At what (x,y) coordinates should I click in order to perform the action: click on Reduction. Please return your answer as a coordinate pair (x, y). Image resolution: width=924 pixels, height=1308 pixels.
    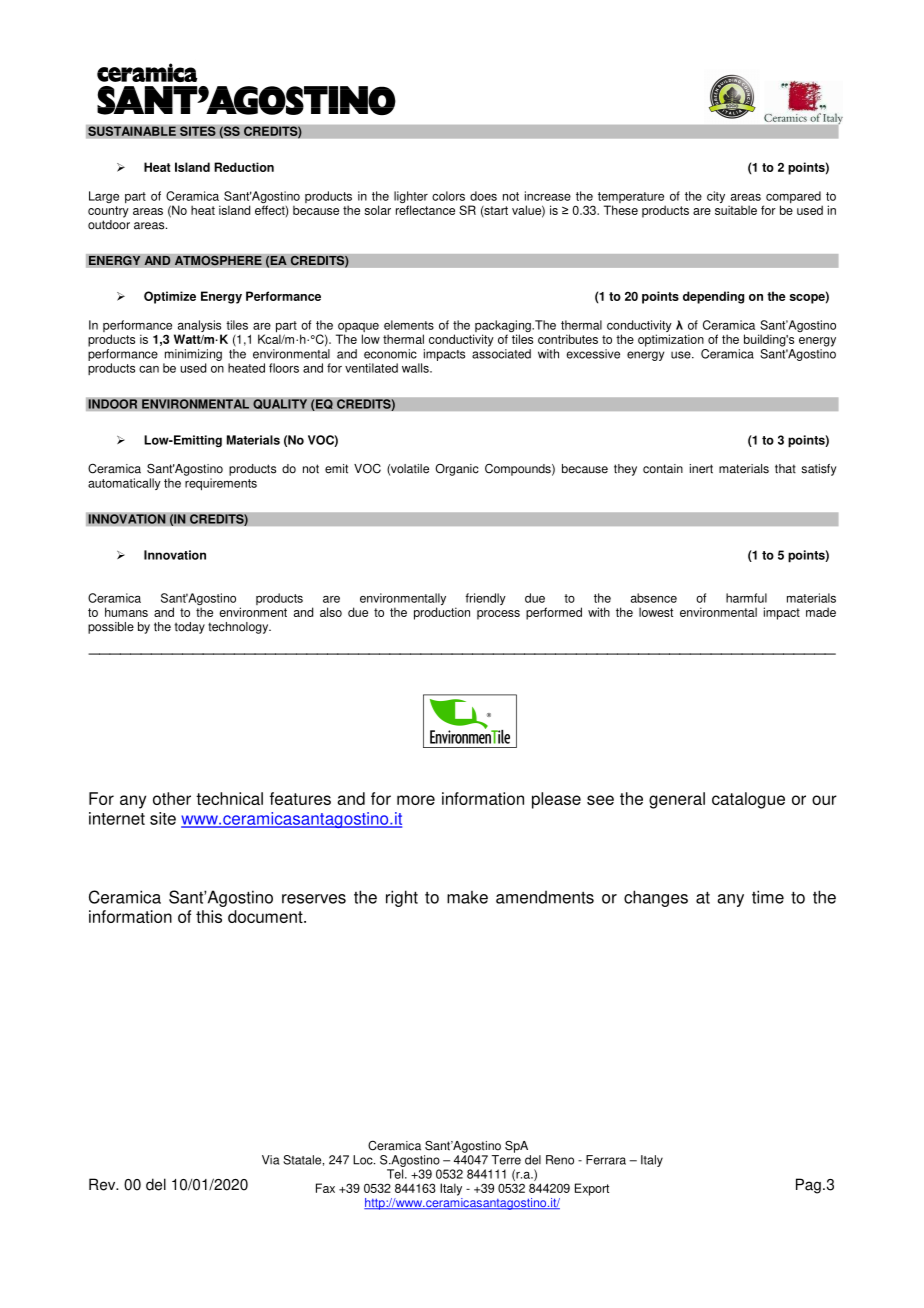
    Looking at the image, I should click on (244, 167).
